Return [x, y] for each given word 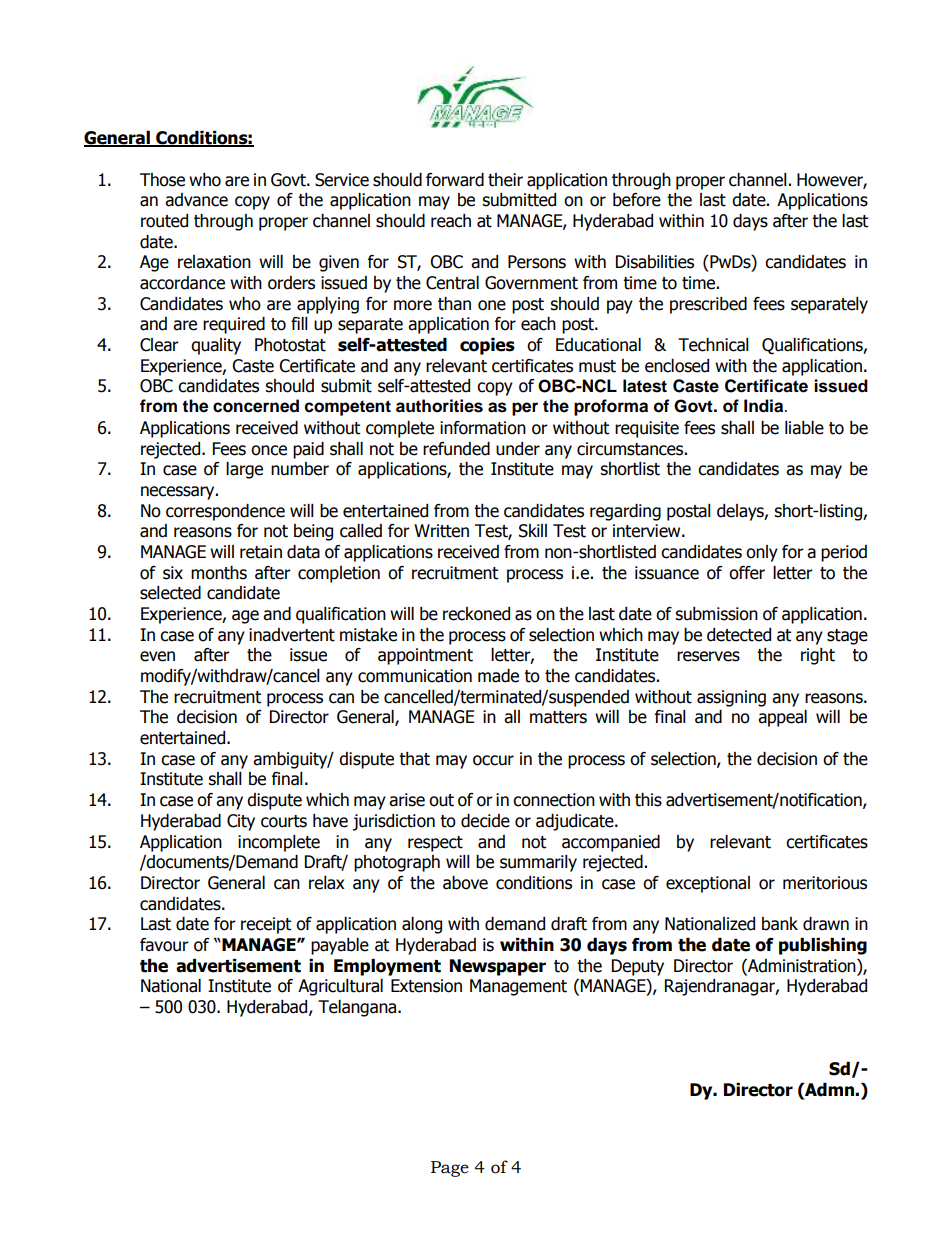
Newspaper [498, 967]
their [505, 180]
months [219, 573]
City [241, 822]
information [483, 428]
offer [747, 573]
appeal [782, 718]
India [765, 406]
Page [450, 1169]
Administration [802, 966]
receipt [266, 925]
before [637, 200]
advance [196, 200]
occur [493, 760]
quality [216, 346]
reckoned [476, 614]
